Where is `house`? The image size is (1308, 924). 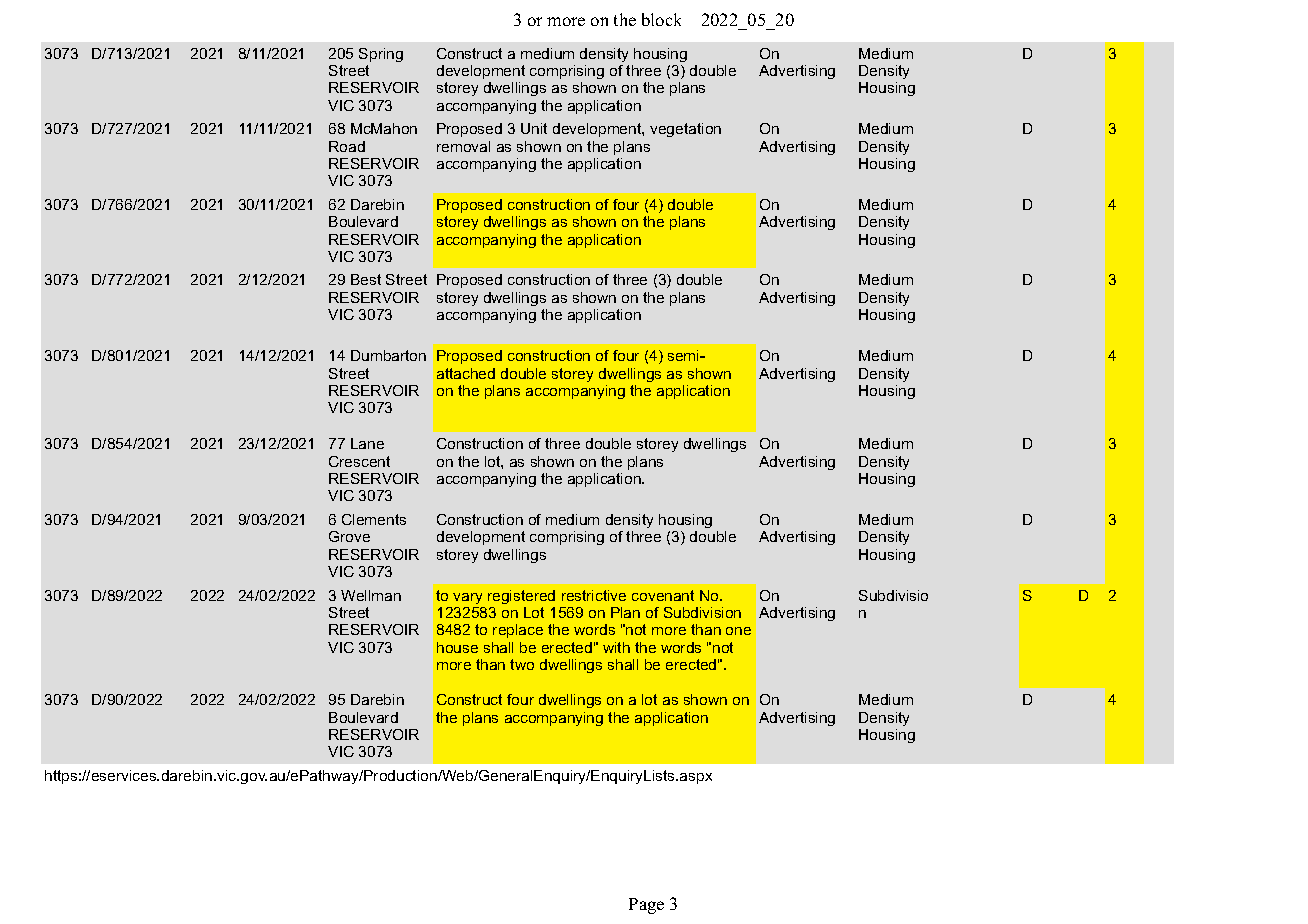
house is located at coordinates (457, 647).
